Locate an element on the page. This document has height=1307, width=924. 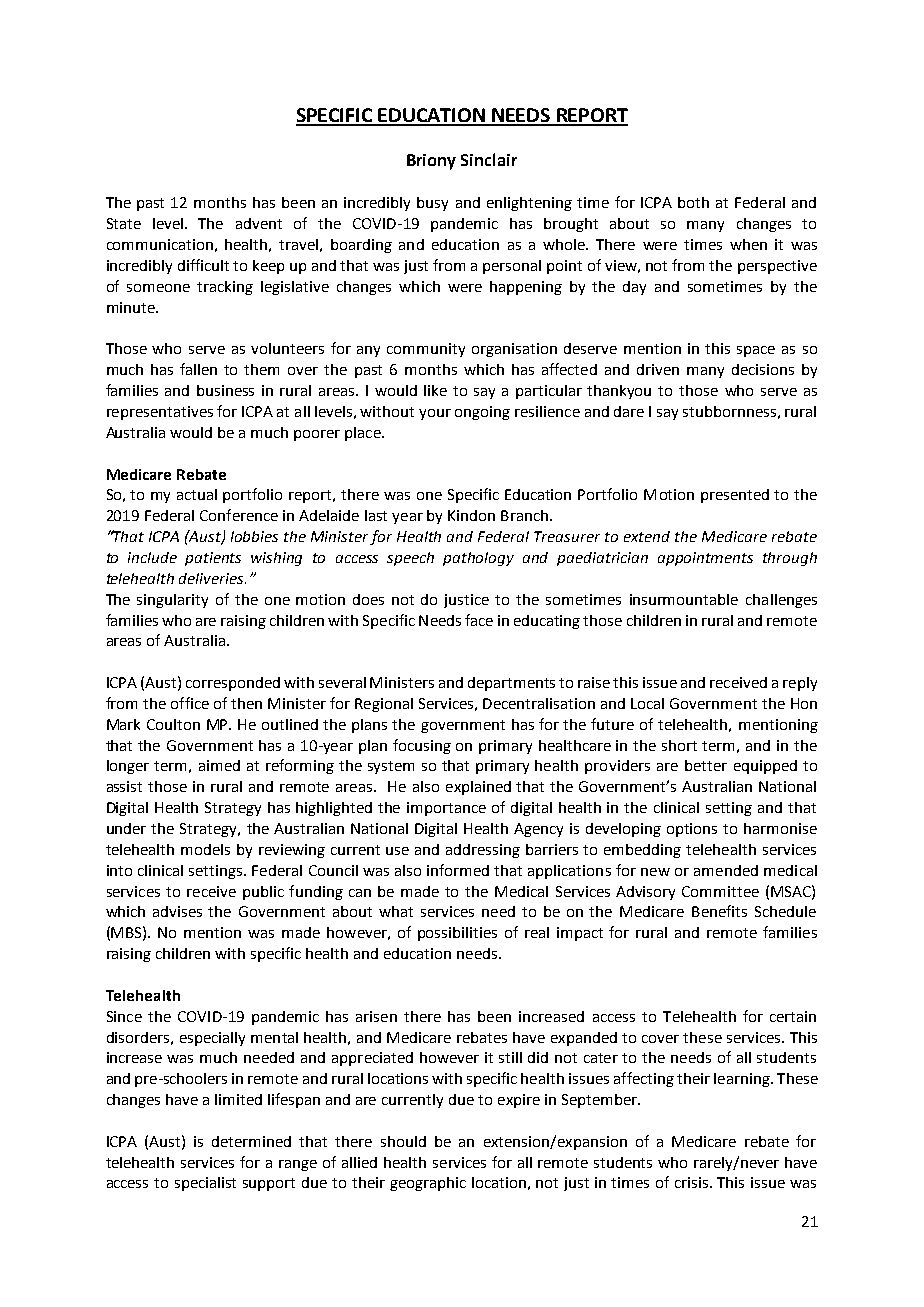
both is located at coordinates (693, 202).
